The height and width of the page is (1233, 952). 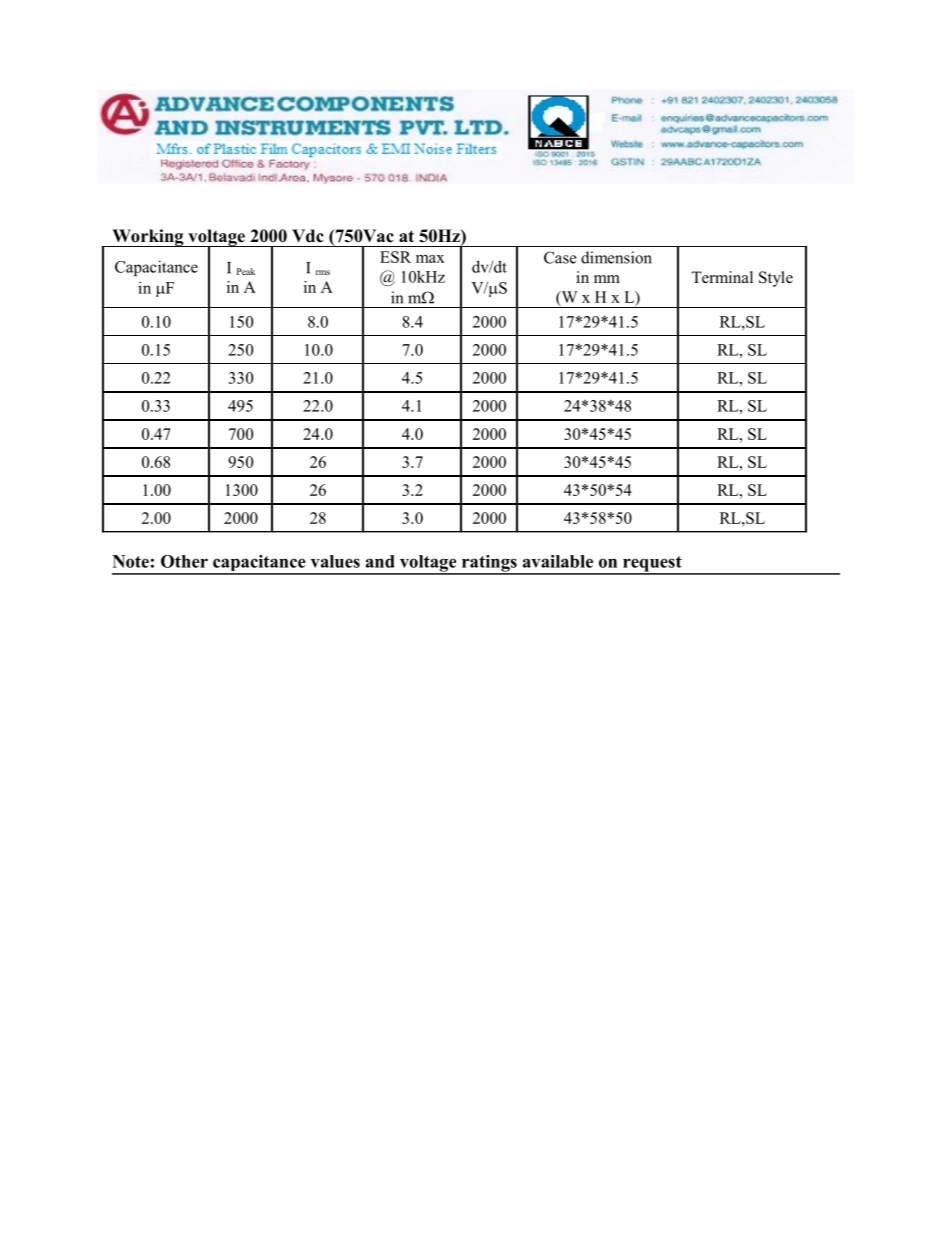 I want to click on Case, so click(x=560, y=257).
